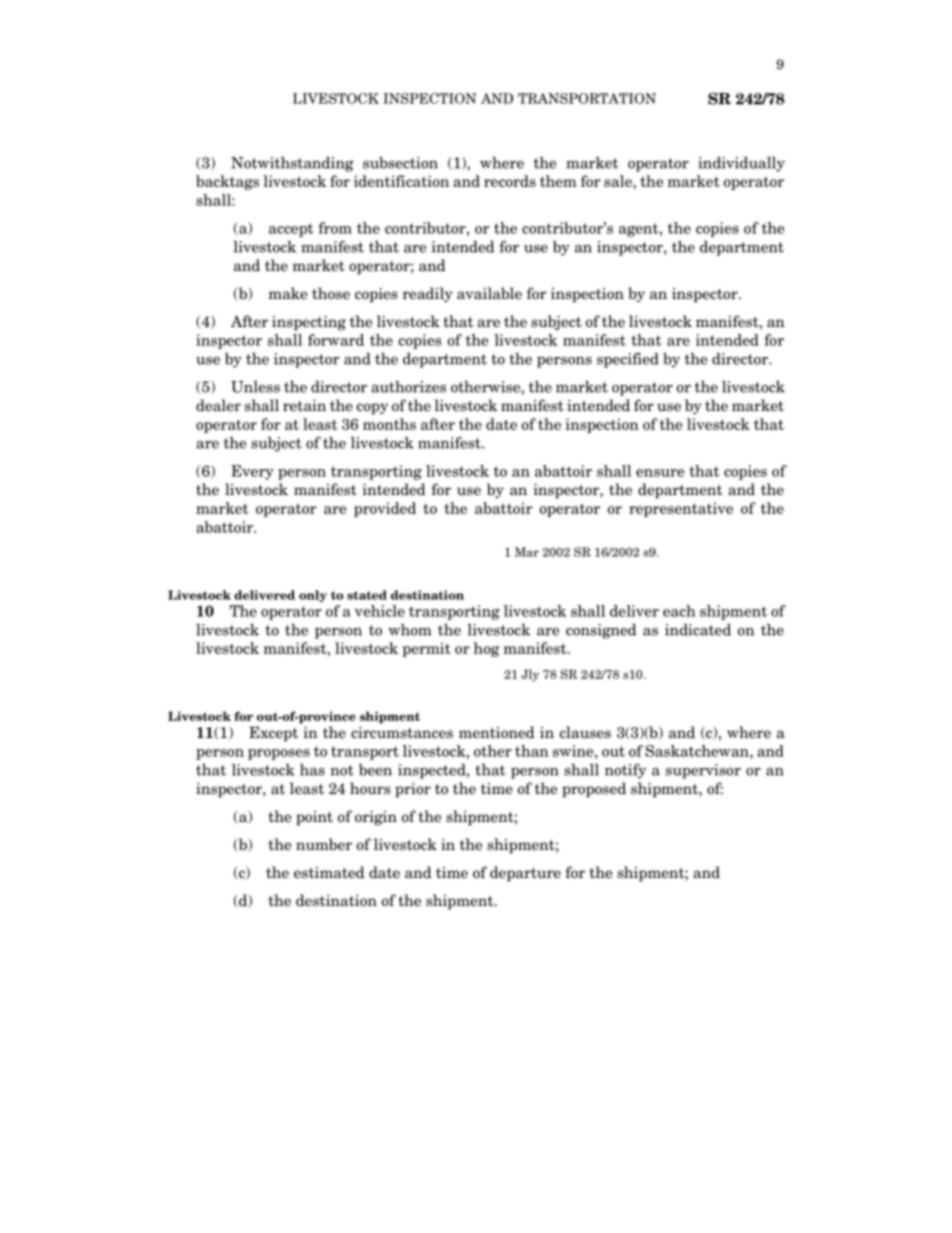 Image resolution: width=952 pixels, height=1233 pixels. What do you see at coordinates (486, 649) in the page?
I see `hog` at bounding box center [486, 649].
